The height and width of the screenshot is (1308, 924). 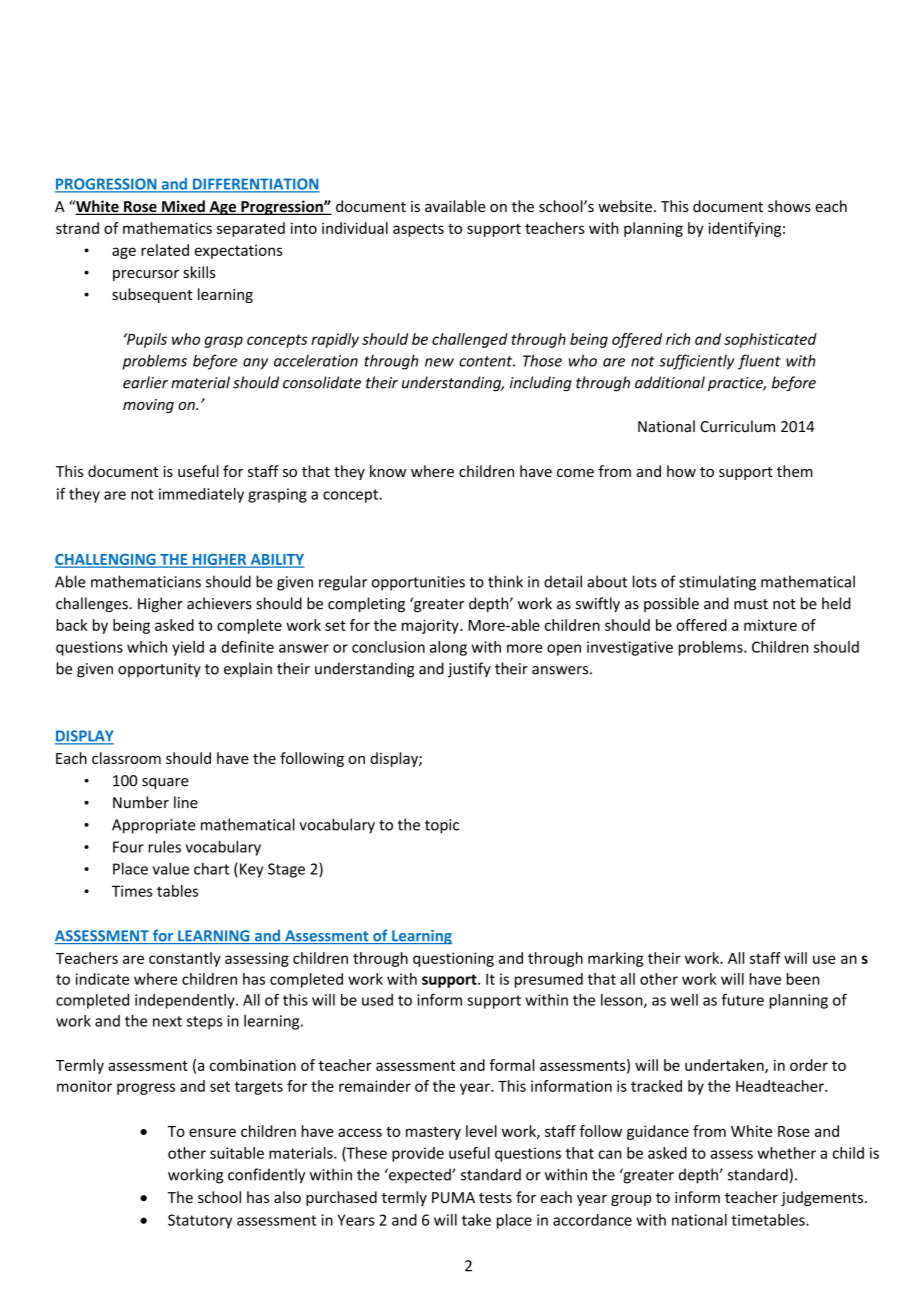 I want to click on aspects, so click(x=418, y=230).
